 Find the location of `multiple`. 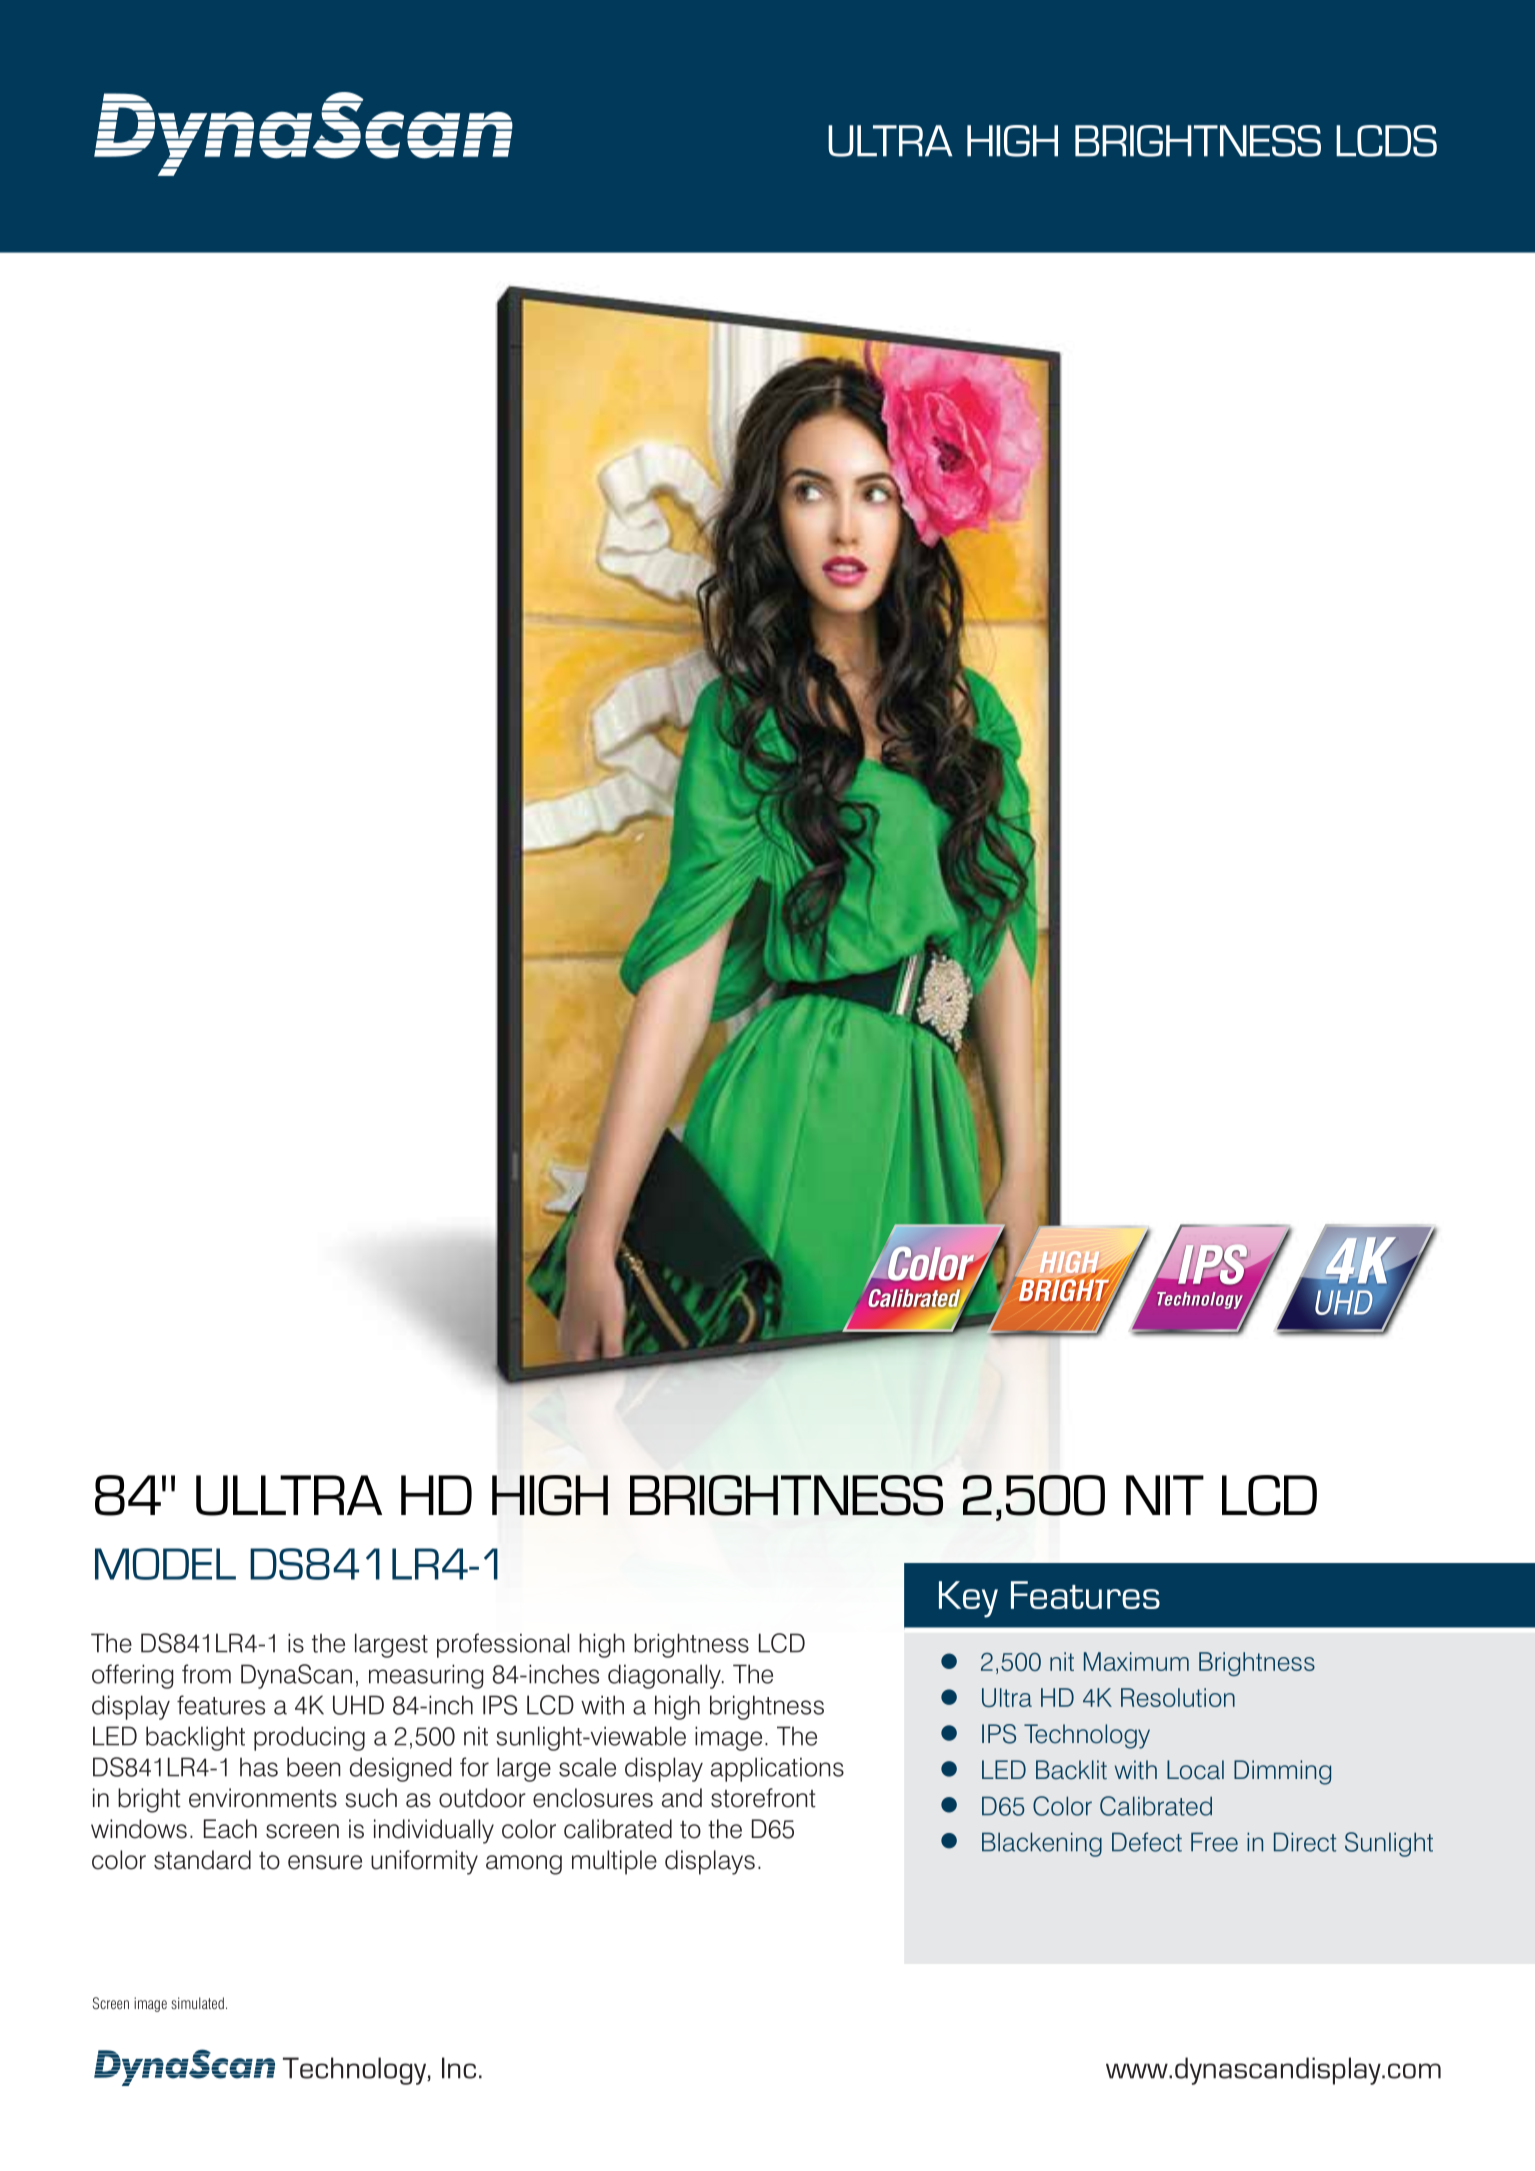

multiple is located at coordinates (614, 1862).
